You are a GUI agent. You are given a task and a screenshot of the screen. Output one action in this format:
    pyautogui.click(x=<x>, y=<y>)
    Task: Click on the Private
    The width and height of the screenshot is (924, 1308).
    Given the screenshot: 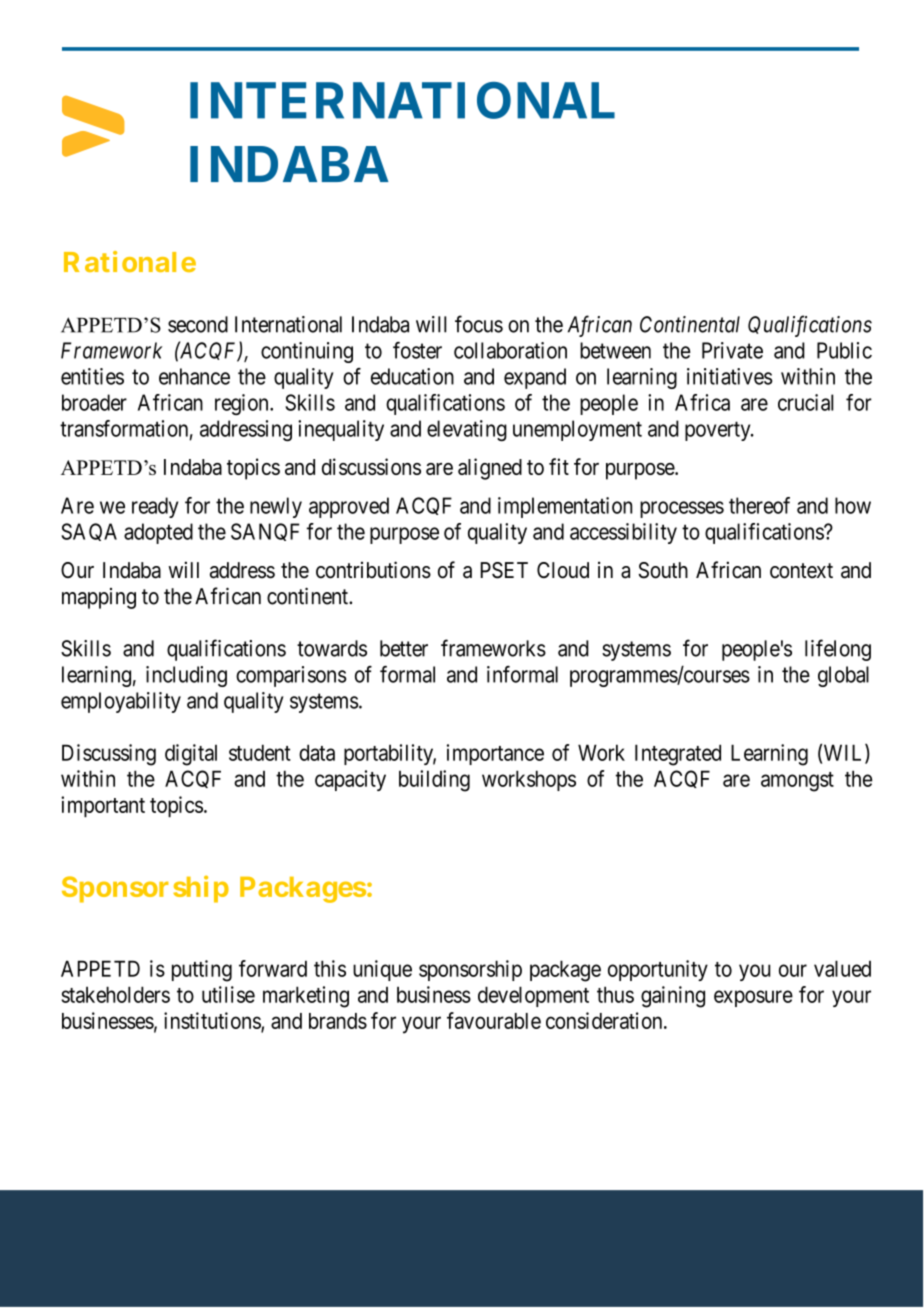 What is the action you would take?
    pyautogui.click(x=732, y=350)
